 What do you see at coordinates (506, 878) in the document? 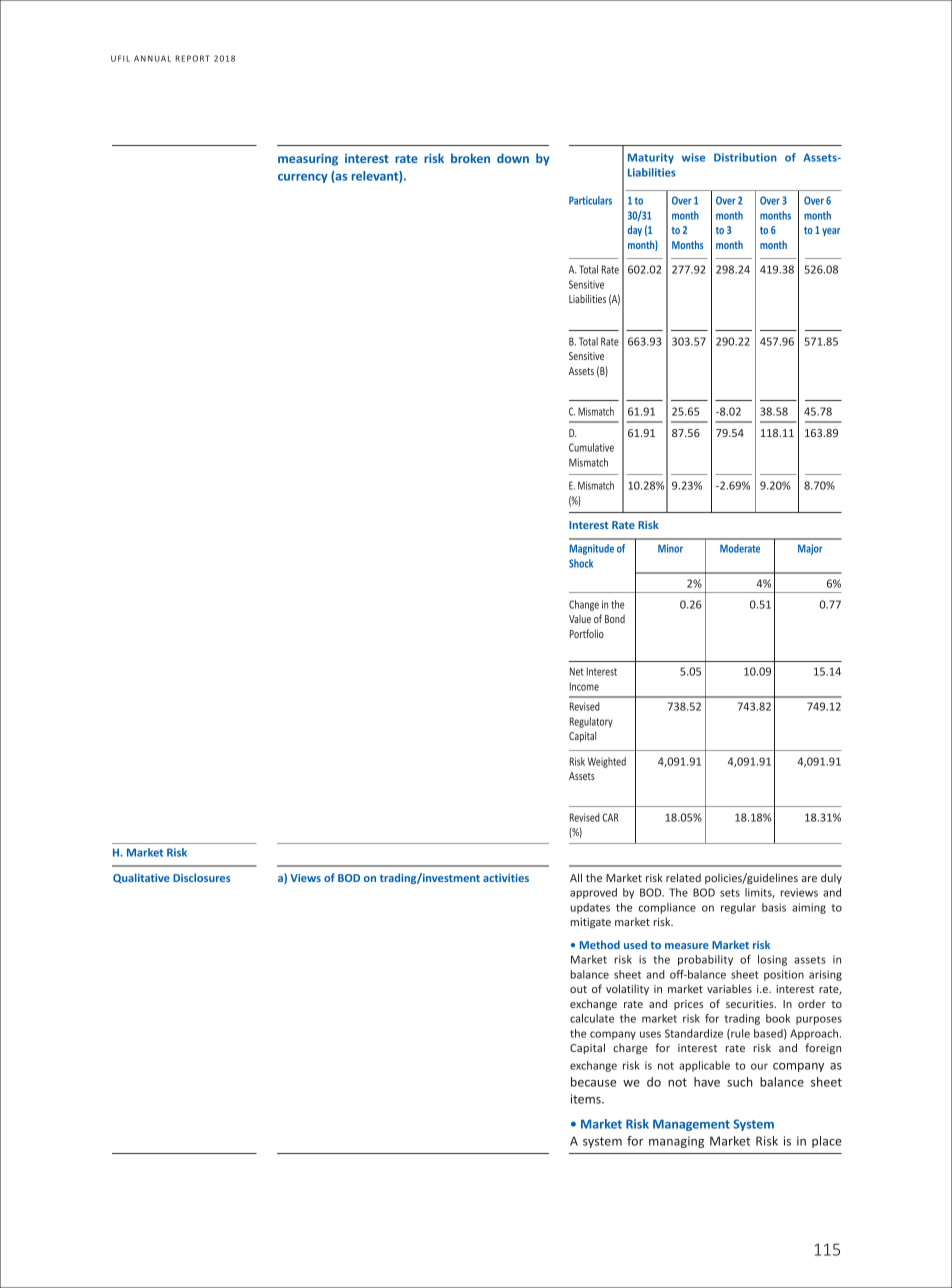
I see `activities` at bounding box center [506, 878].
